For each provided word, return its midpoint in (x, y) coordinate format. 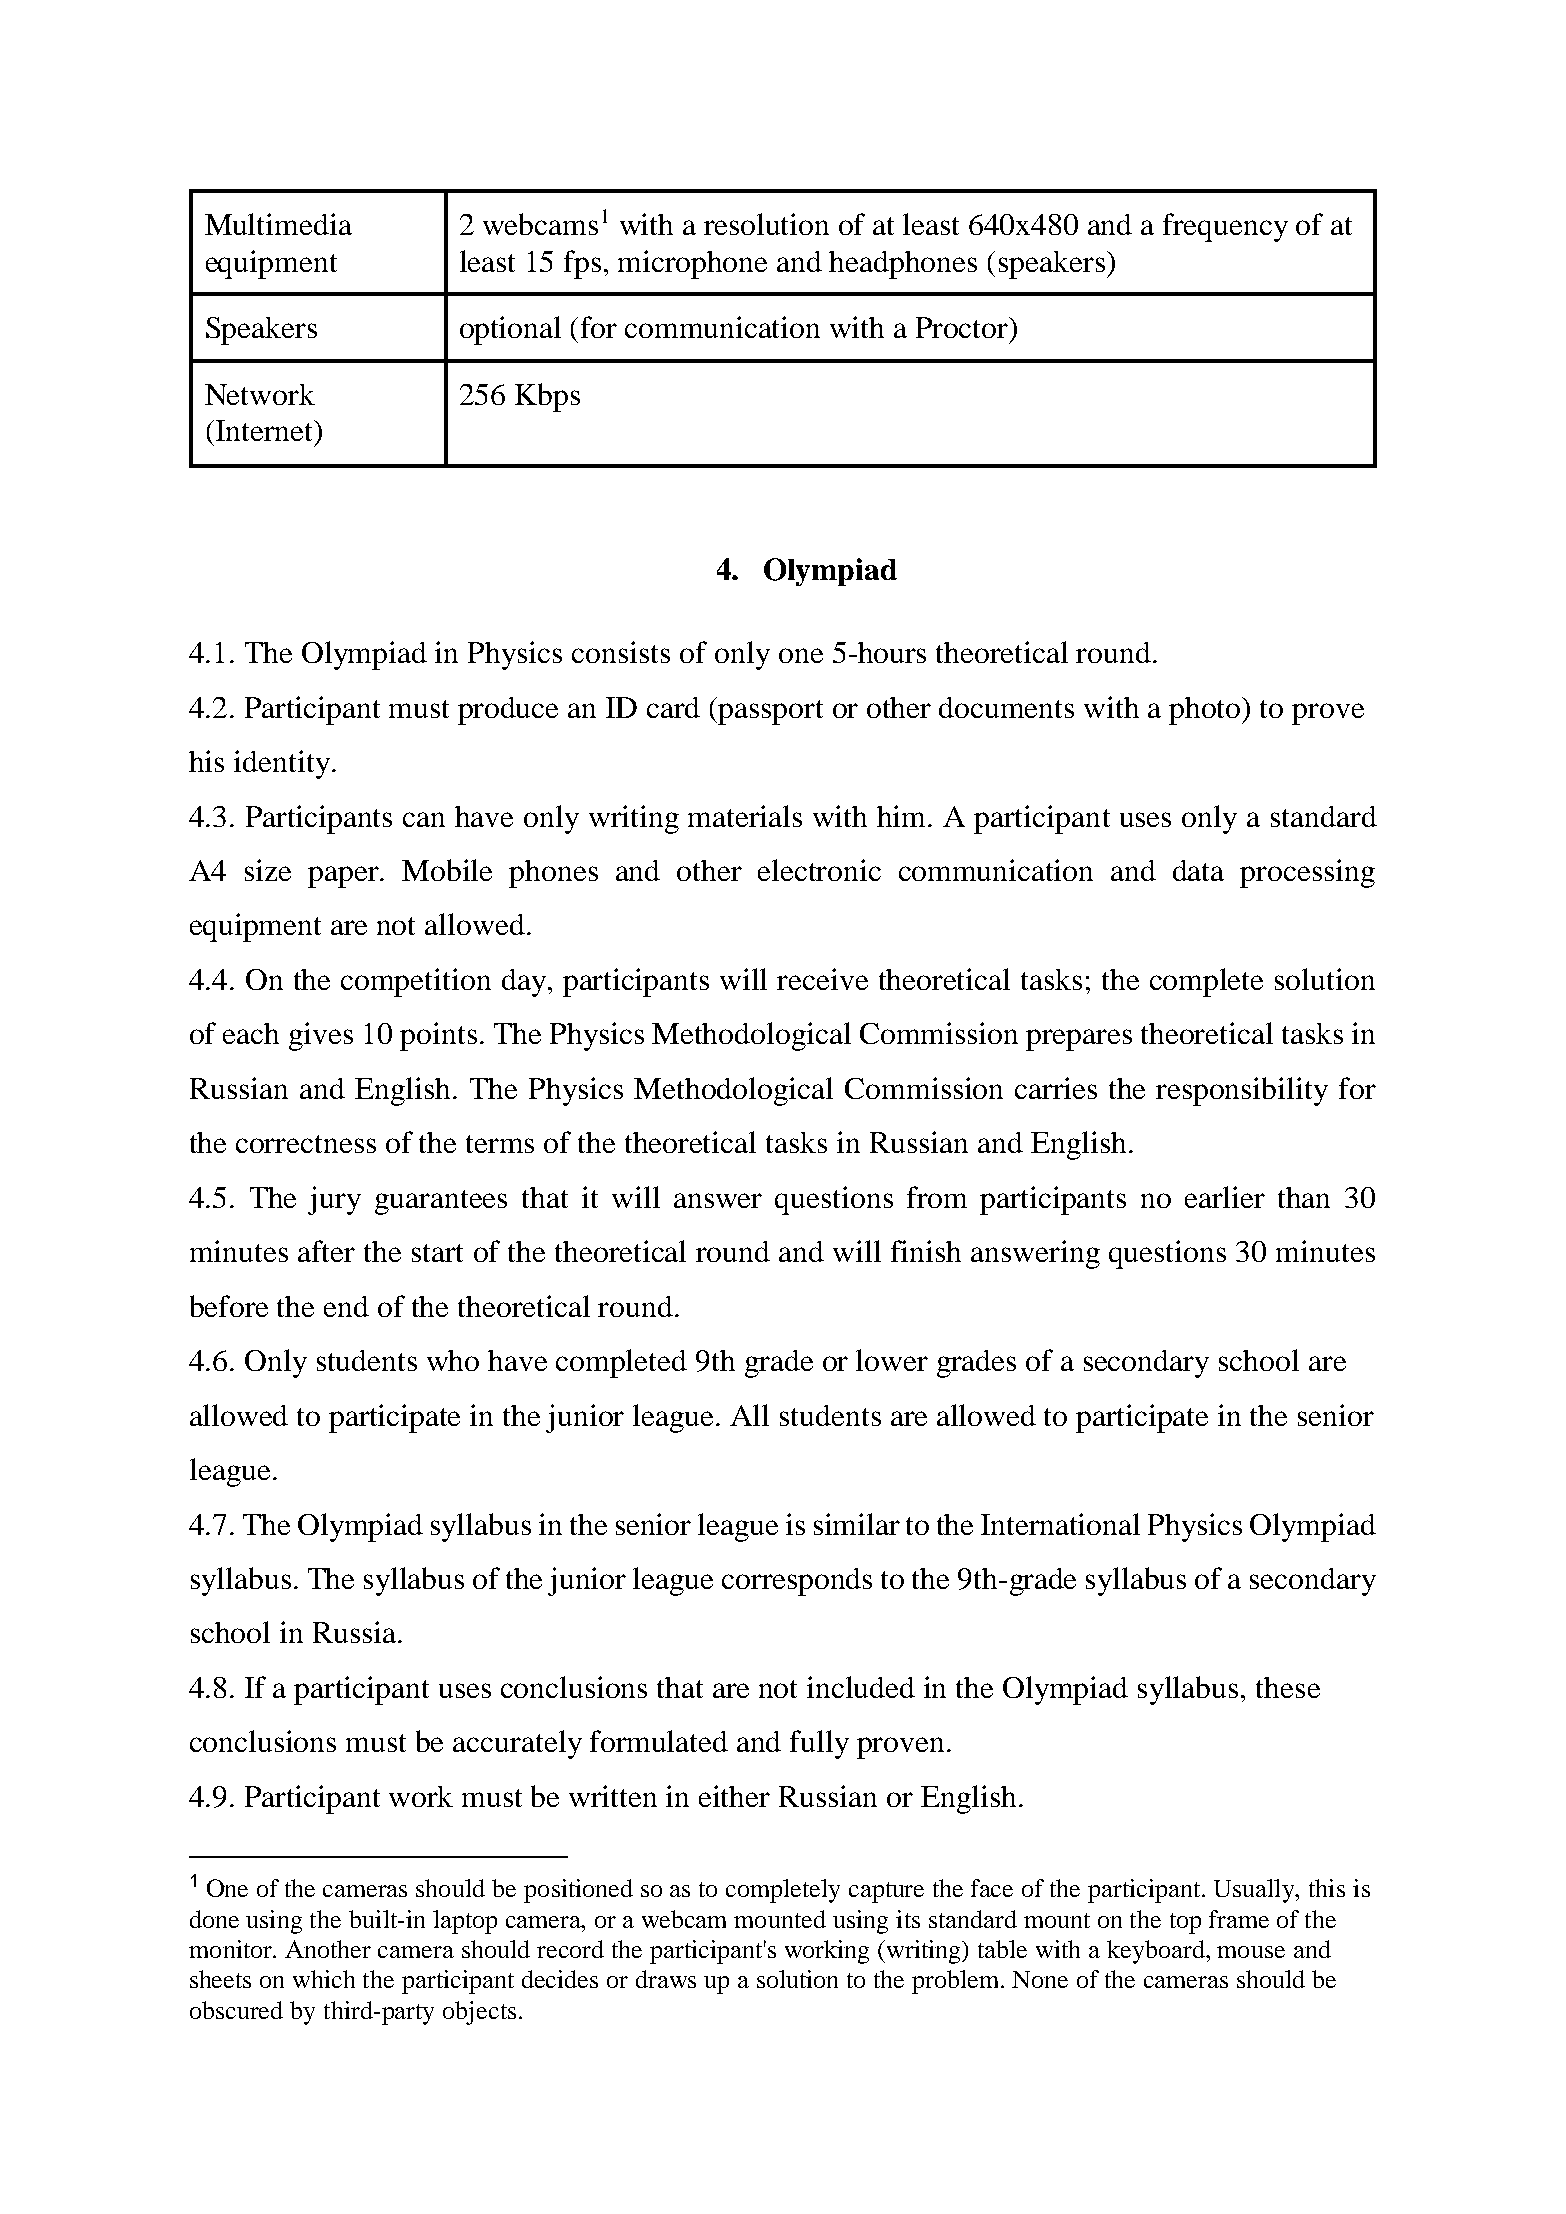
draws (666, 1979)
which (324, 1979)
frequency (1225, 227)
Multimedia (278, 224)
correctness (306, 1144)
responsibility (1242, 1091)
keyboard (1157, 1952)
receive (822, 979)
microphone (692, 264)
